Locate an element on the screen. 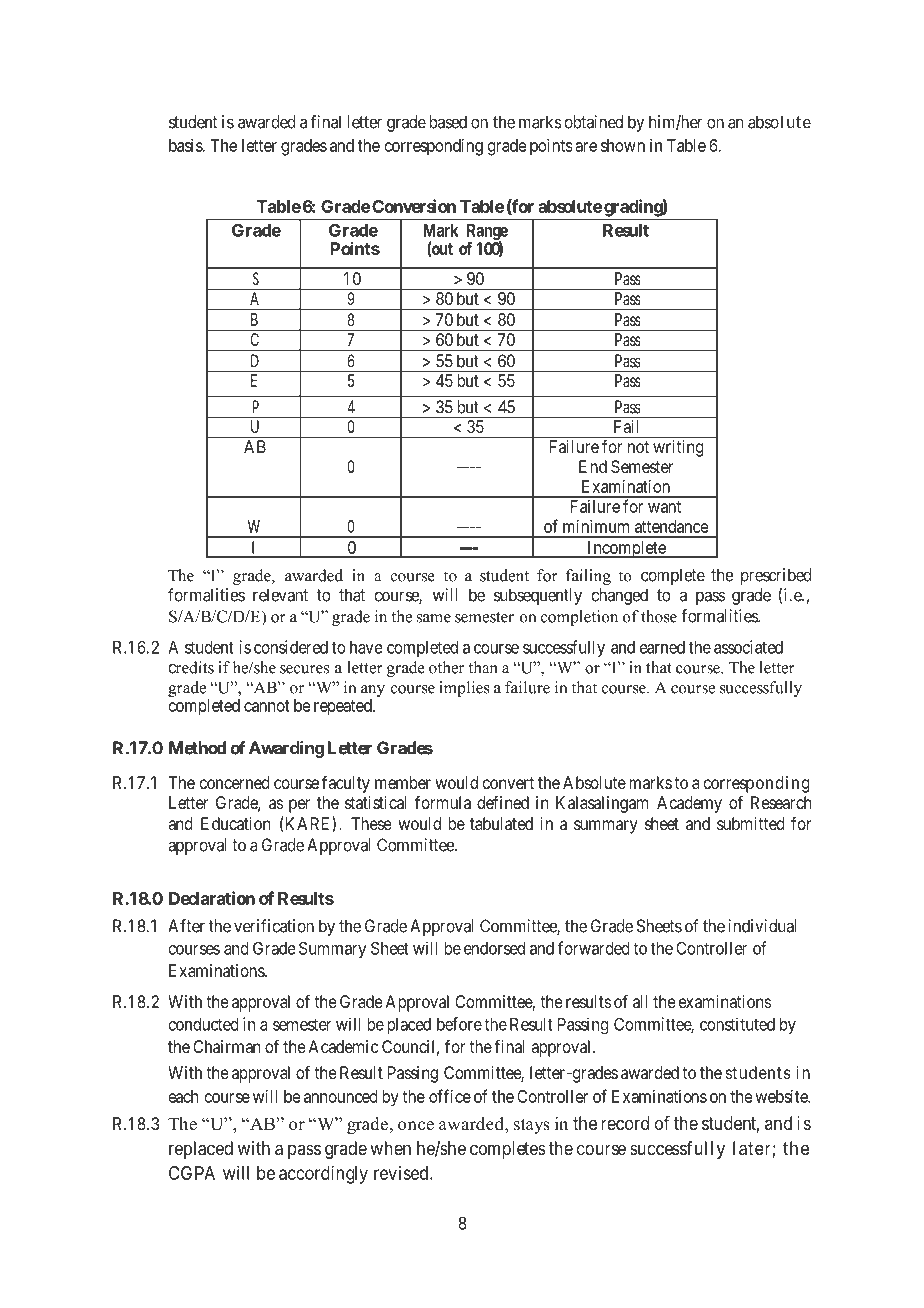 This screenshot has height=1308, width=924. based is located at coordinates (448, 122).
